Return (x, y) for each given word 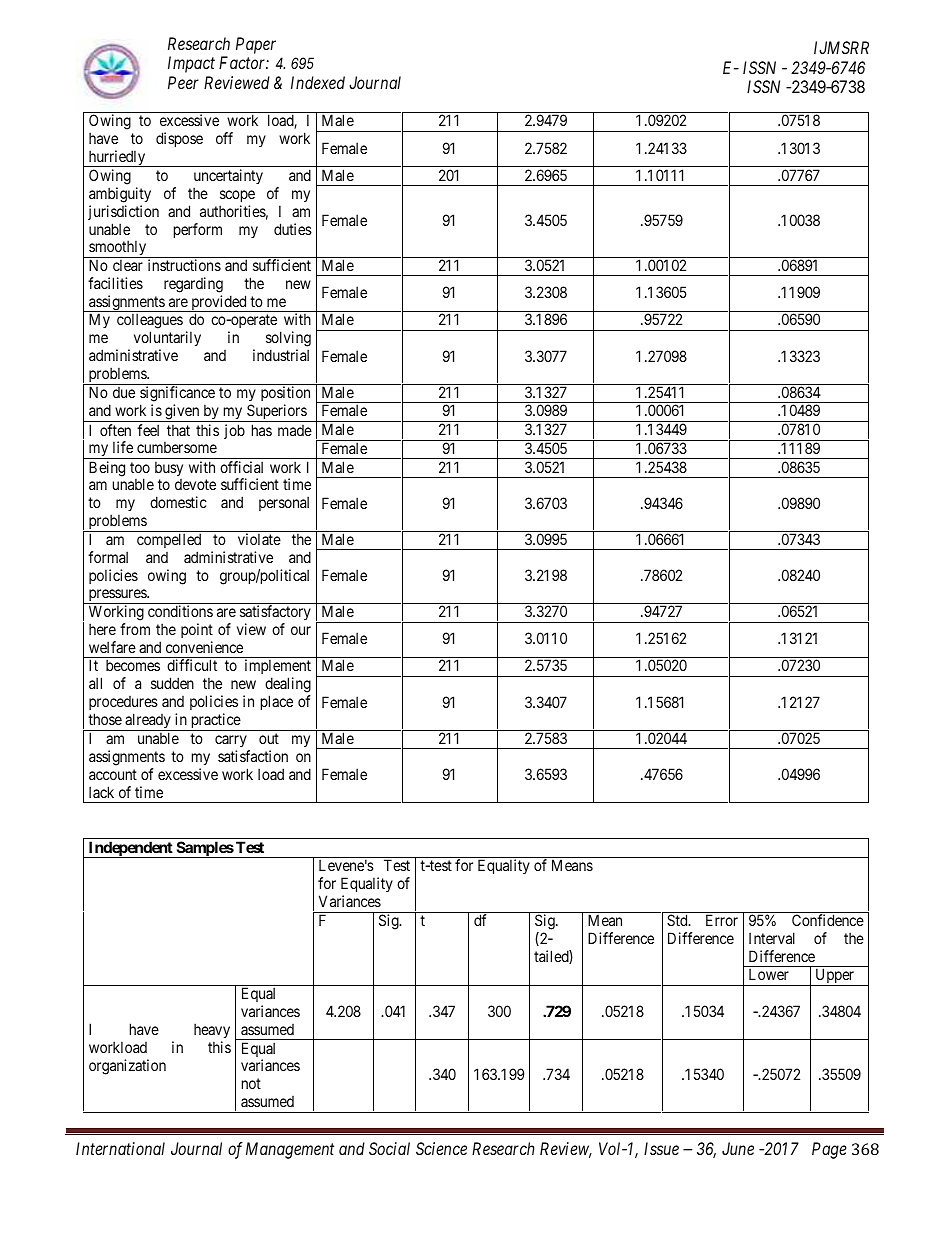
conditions (180, 611)
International (120, 1148)
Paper (256, 45)
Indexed (318, 82)
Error (722, 920)
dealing (288, 686)
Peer (183, 82)
